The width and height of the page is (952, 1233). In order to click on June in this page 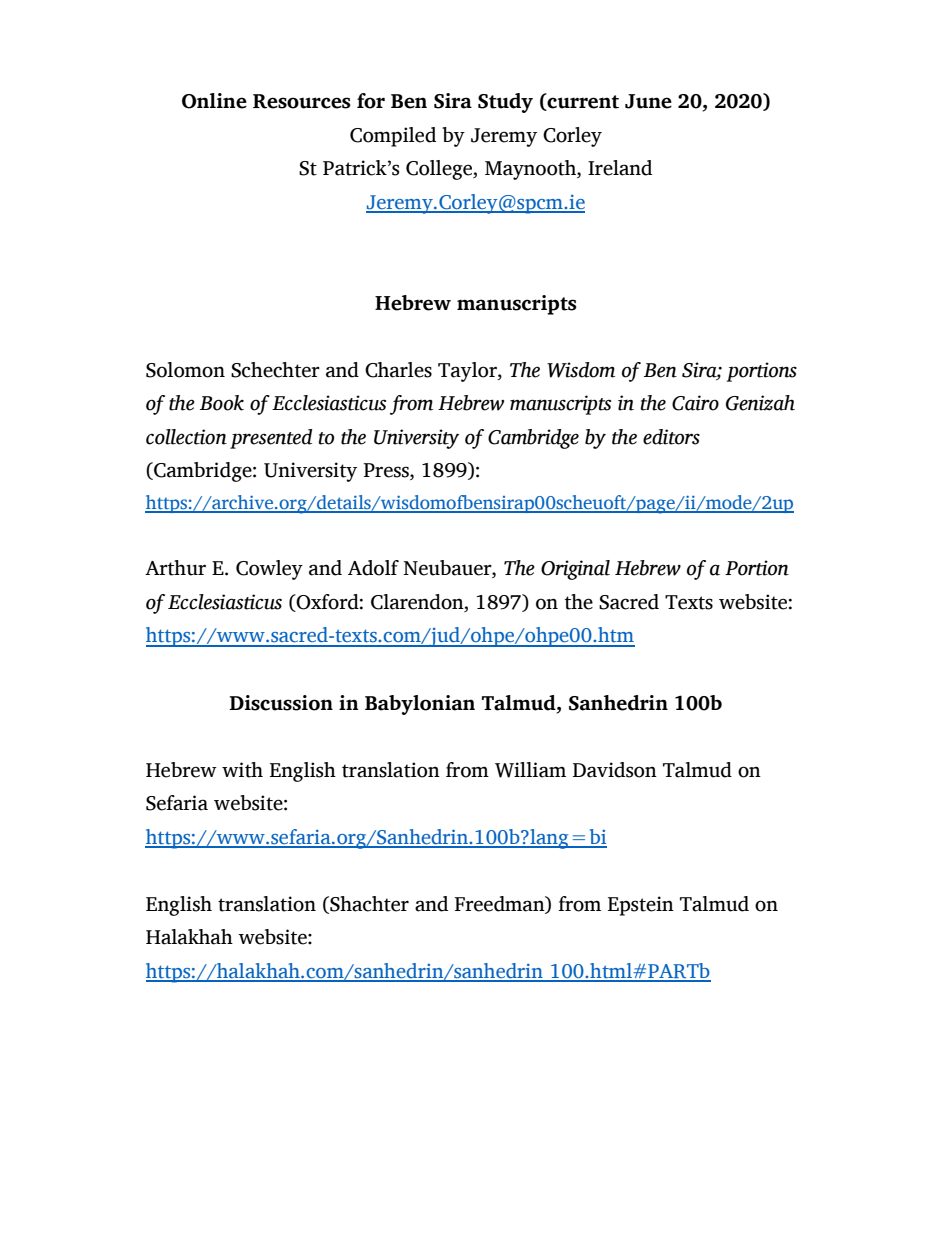, I will do `click(648, 101)`.
